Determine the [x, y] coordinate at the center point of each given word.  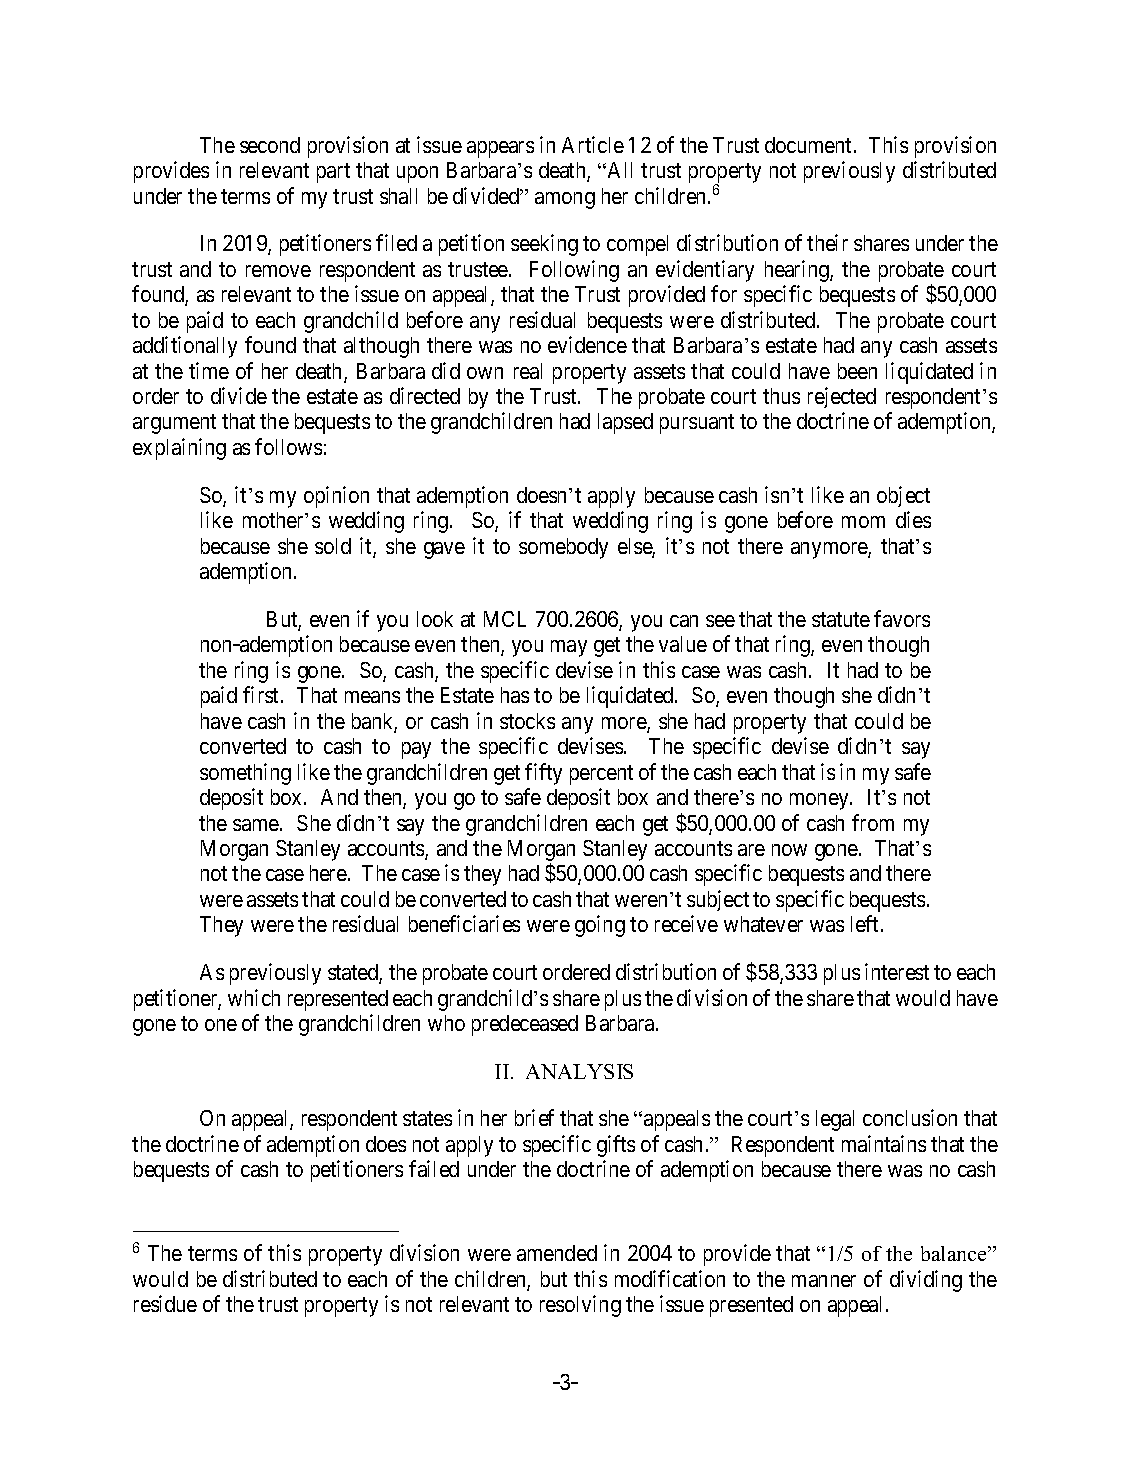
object [903, 496]
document [810, 145]
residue [165, 1303]
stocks [527, 721]
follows [288, 446]
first [262, 694]
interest [897, 971]
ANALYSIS [579, 1071]
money [820, 801]
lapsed [625, 423]
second [270, 145]
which [254, 997]
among [565, 200]
